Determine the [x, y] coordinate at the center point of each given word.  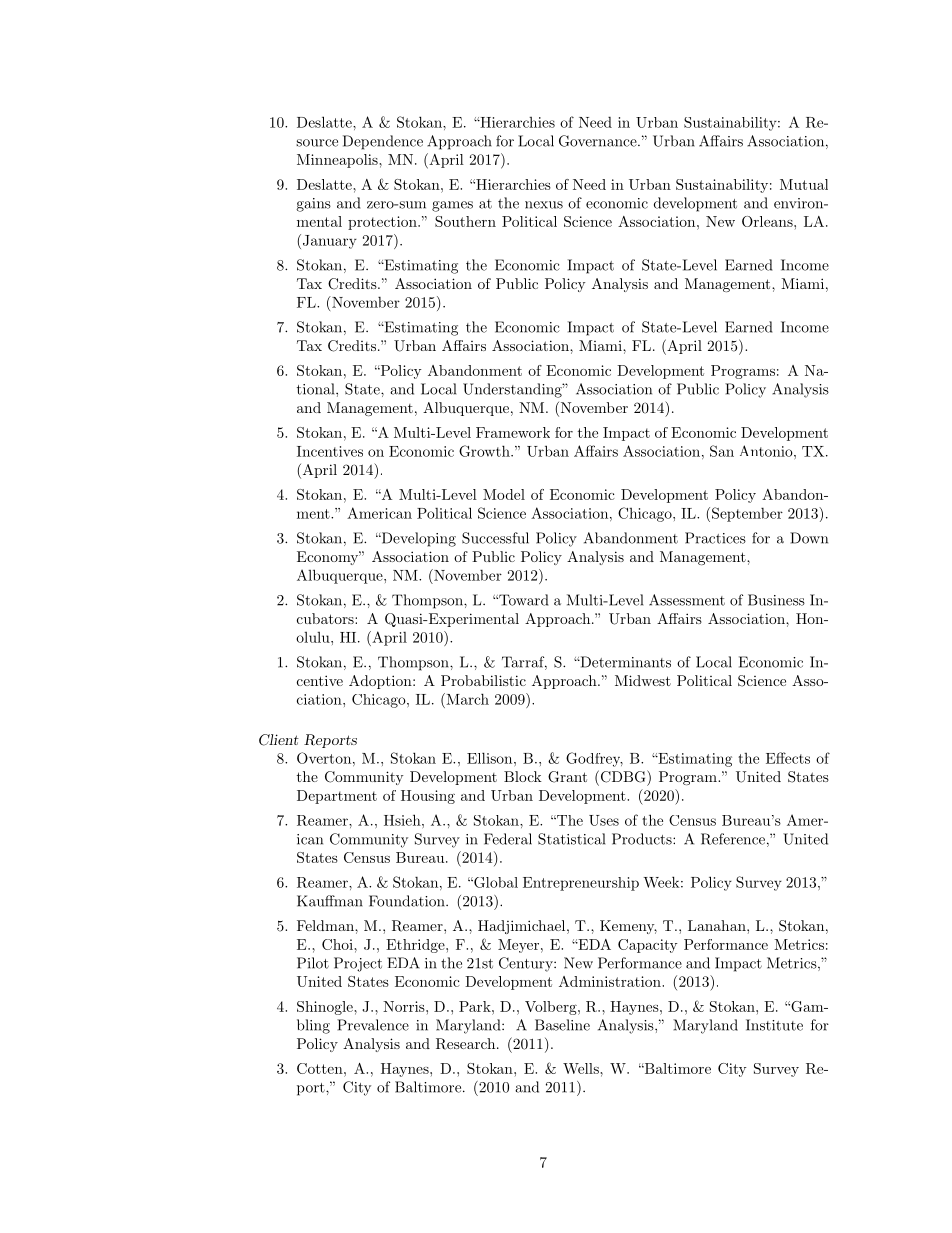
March [466, 699]
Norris [405, 1006]
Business [776, 600]
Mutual [804, 184]
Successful [495, 538]
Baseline [562, 1025]
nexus [544, 205]
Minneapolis [338, 161]
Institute [774, 1025]
